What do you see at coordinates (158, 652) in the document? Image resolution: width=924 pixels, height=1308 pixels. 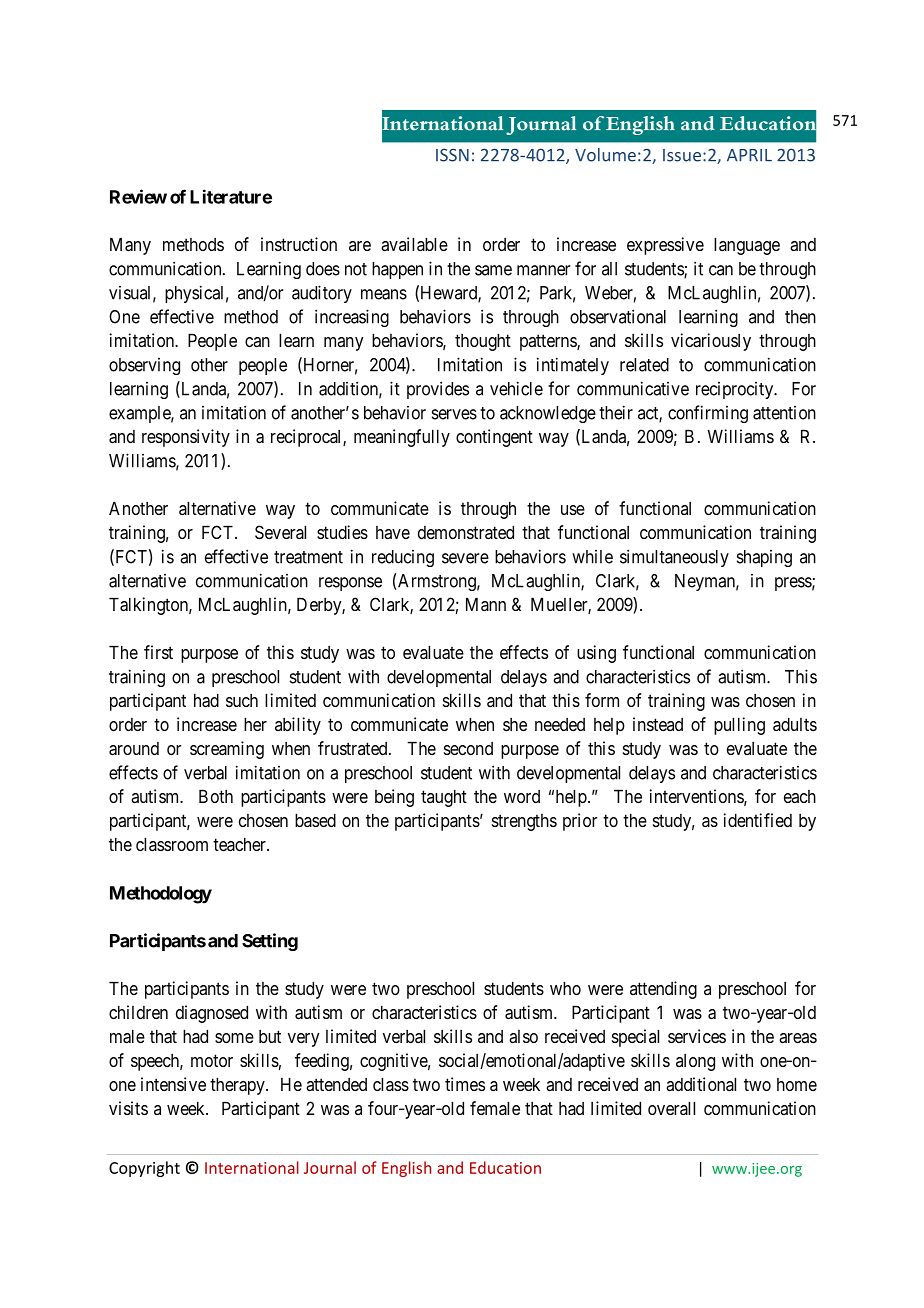 I see `first` at bounding box center [158, 652].
